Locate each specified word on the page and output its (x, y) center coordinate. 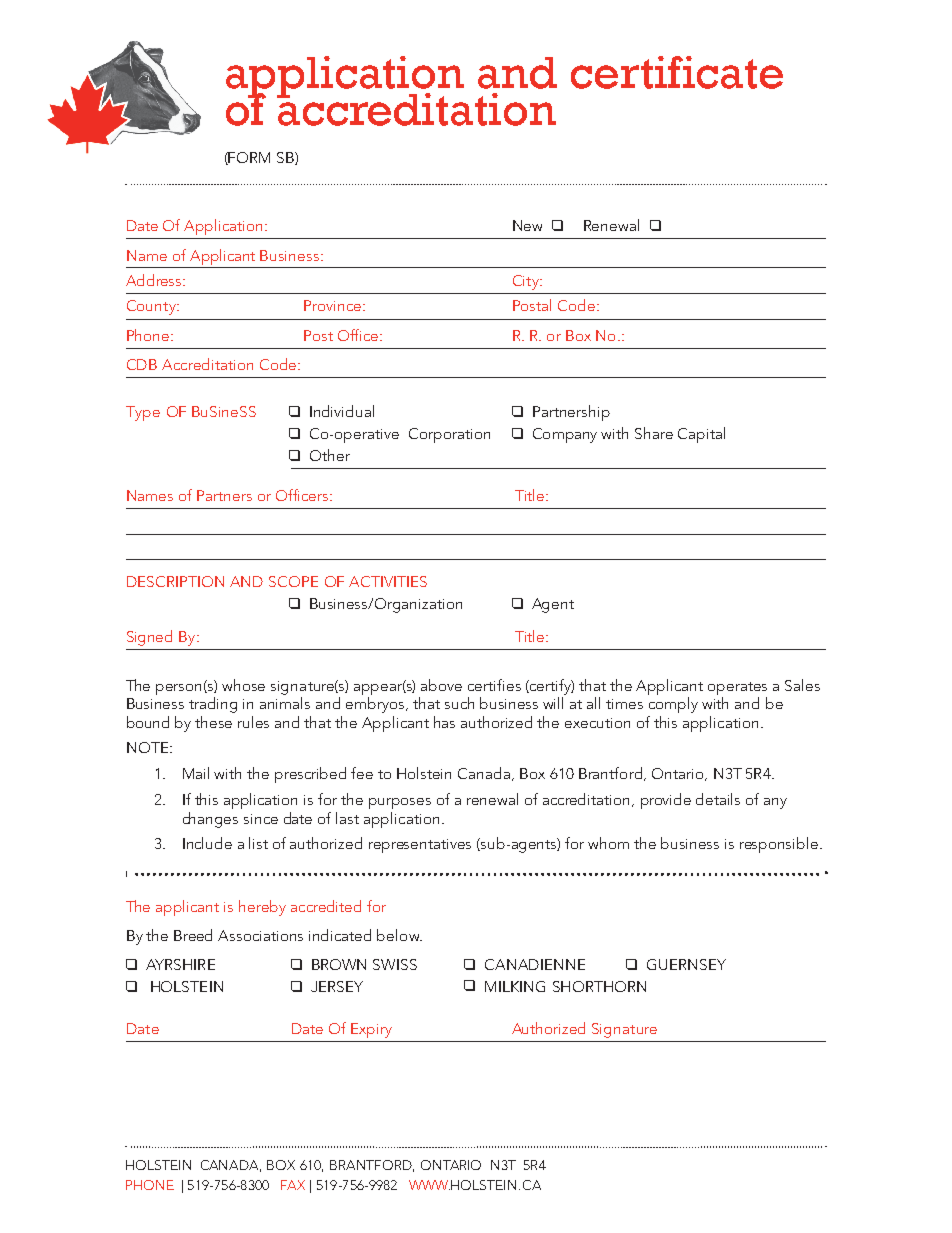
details (718, 799)
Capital (701, 435)
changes (210, 820)
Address (155, 280)
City (527, 282)
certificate (677, 72)
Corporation (449, 435)
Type (143, 413)
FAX (293, 1185)
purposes (400, 803)
